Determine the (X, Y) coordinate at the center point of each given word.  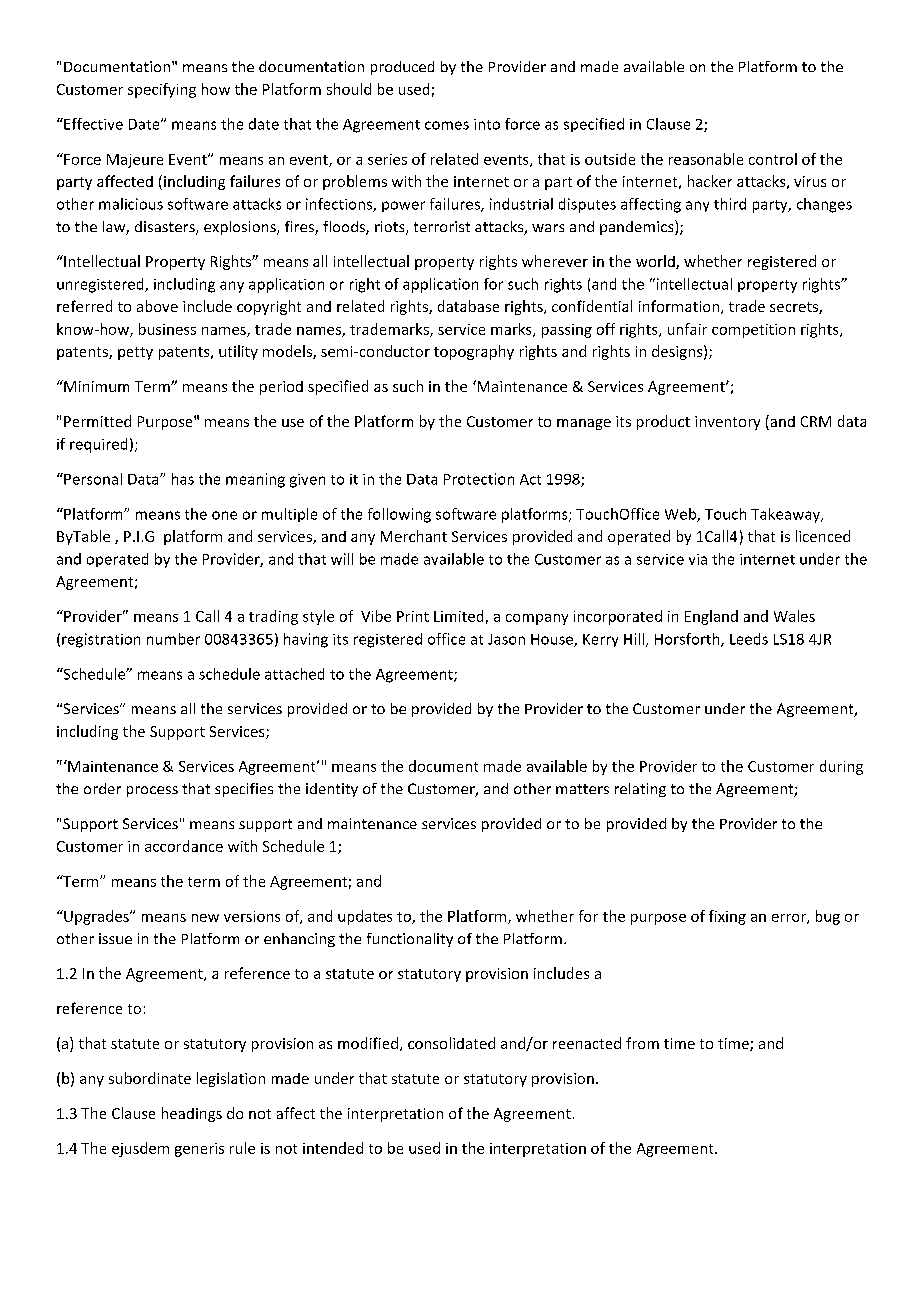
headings (192, 1114)
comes (447, 125)
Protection (479, 479)
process (152, 791)
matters (582, 789)
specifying (162, 90)
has (183, 479)
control (773, 159)
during (841, 767)
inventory (727, 423)
